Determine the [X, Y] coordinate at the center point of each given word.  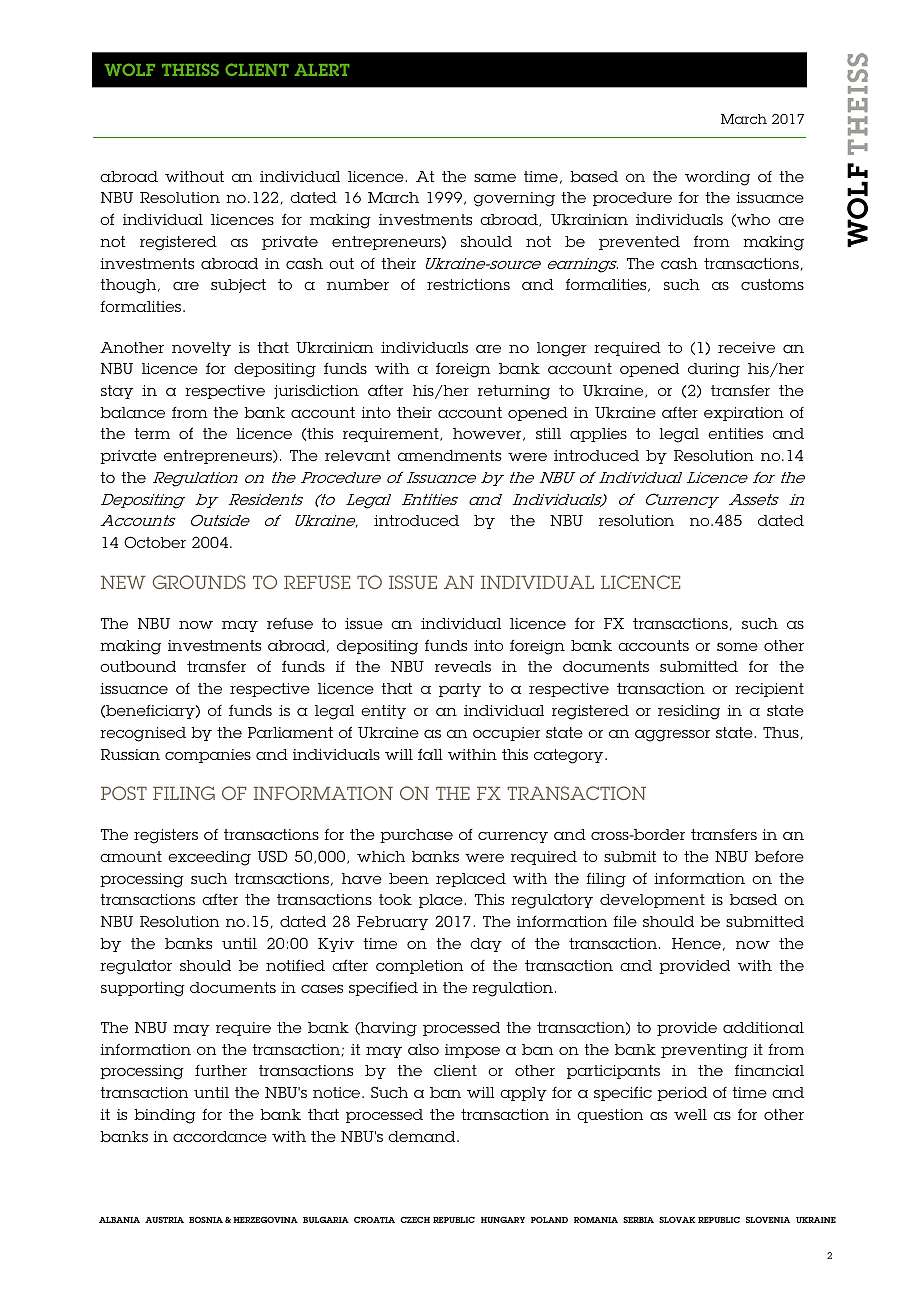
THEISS [190, 70]
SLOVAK [677, 1219]
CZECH [415, 1219]
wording [717, 178]
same [495, 177]
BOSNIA [206, 1219]
